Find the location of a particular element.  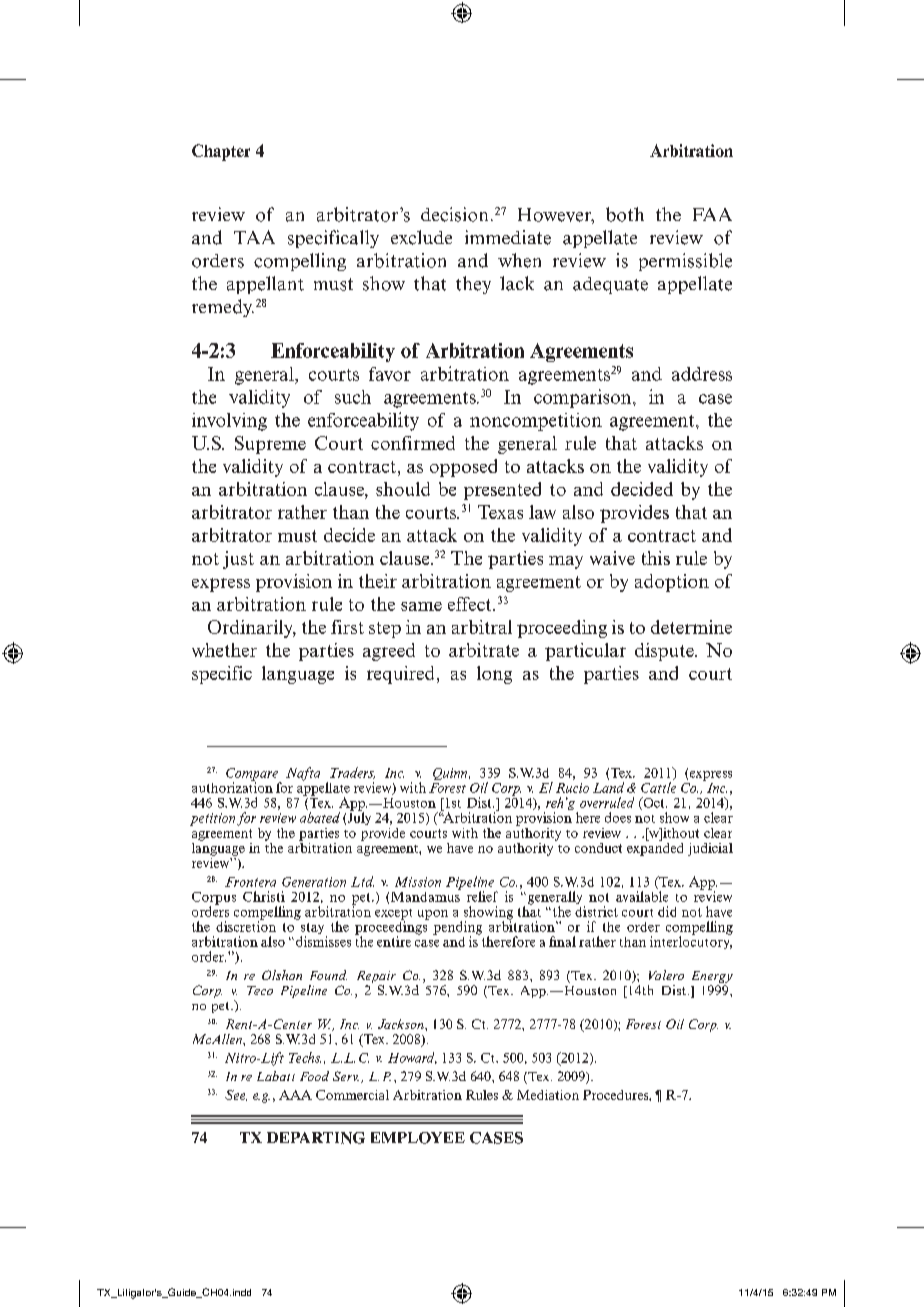

Employee is located at coordinates (418, 1138).
